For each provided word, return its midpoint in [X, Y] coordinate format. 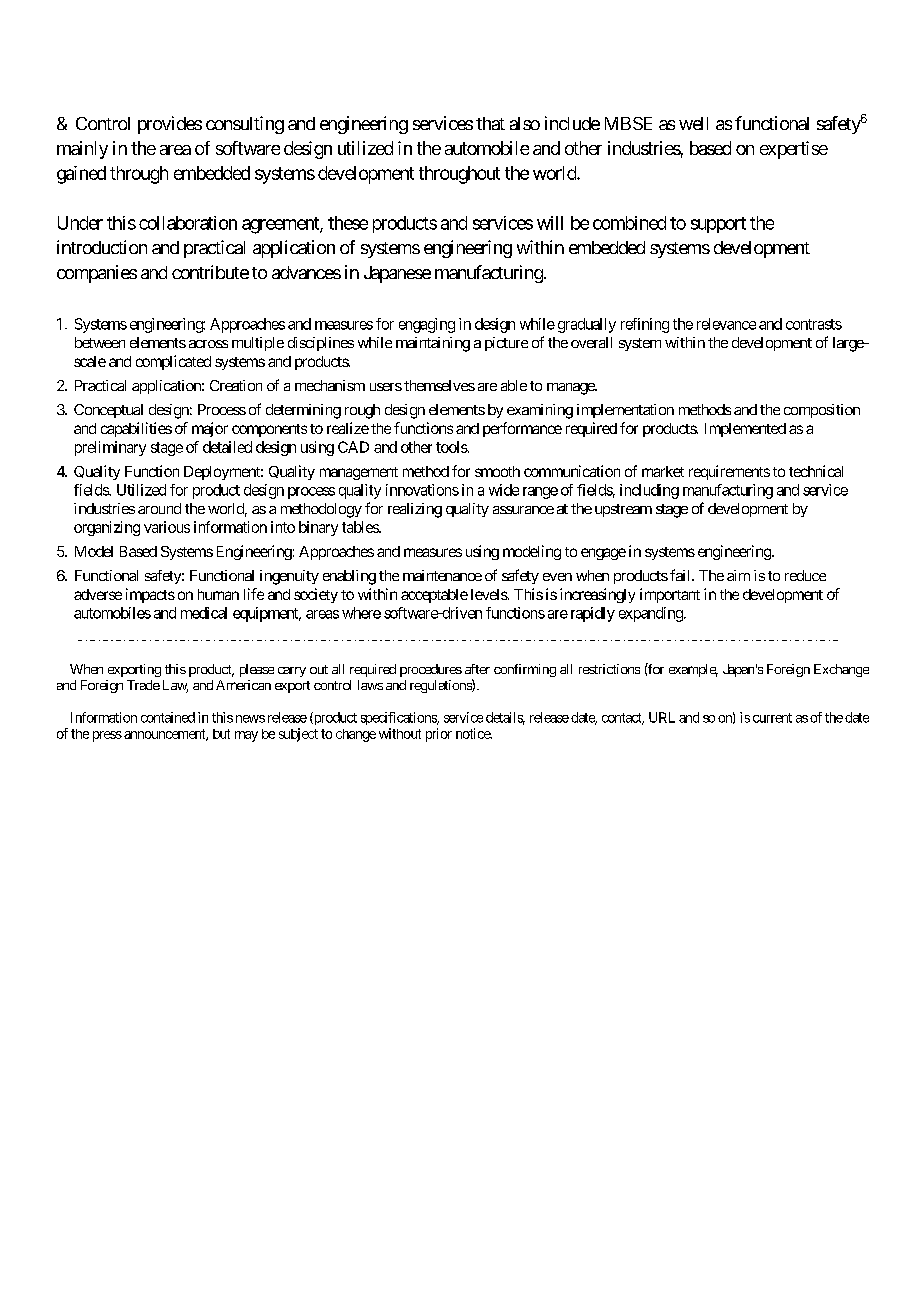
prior [439, 735]
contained [168, 717]
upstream [623, 510]
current [772, 718]
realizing [415, 510]
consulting [245, 125]
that [490, 123]
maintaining [433, 344]
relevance [726, 324]
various [167, 527]
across [208, 344]
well [693, 123]
